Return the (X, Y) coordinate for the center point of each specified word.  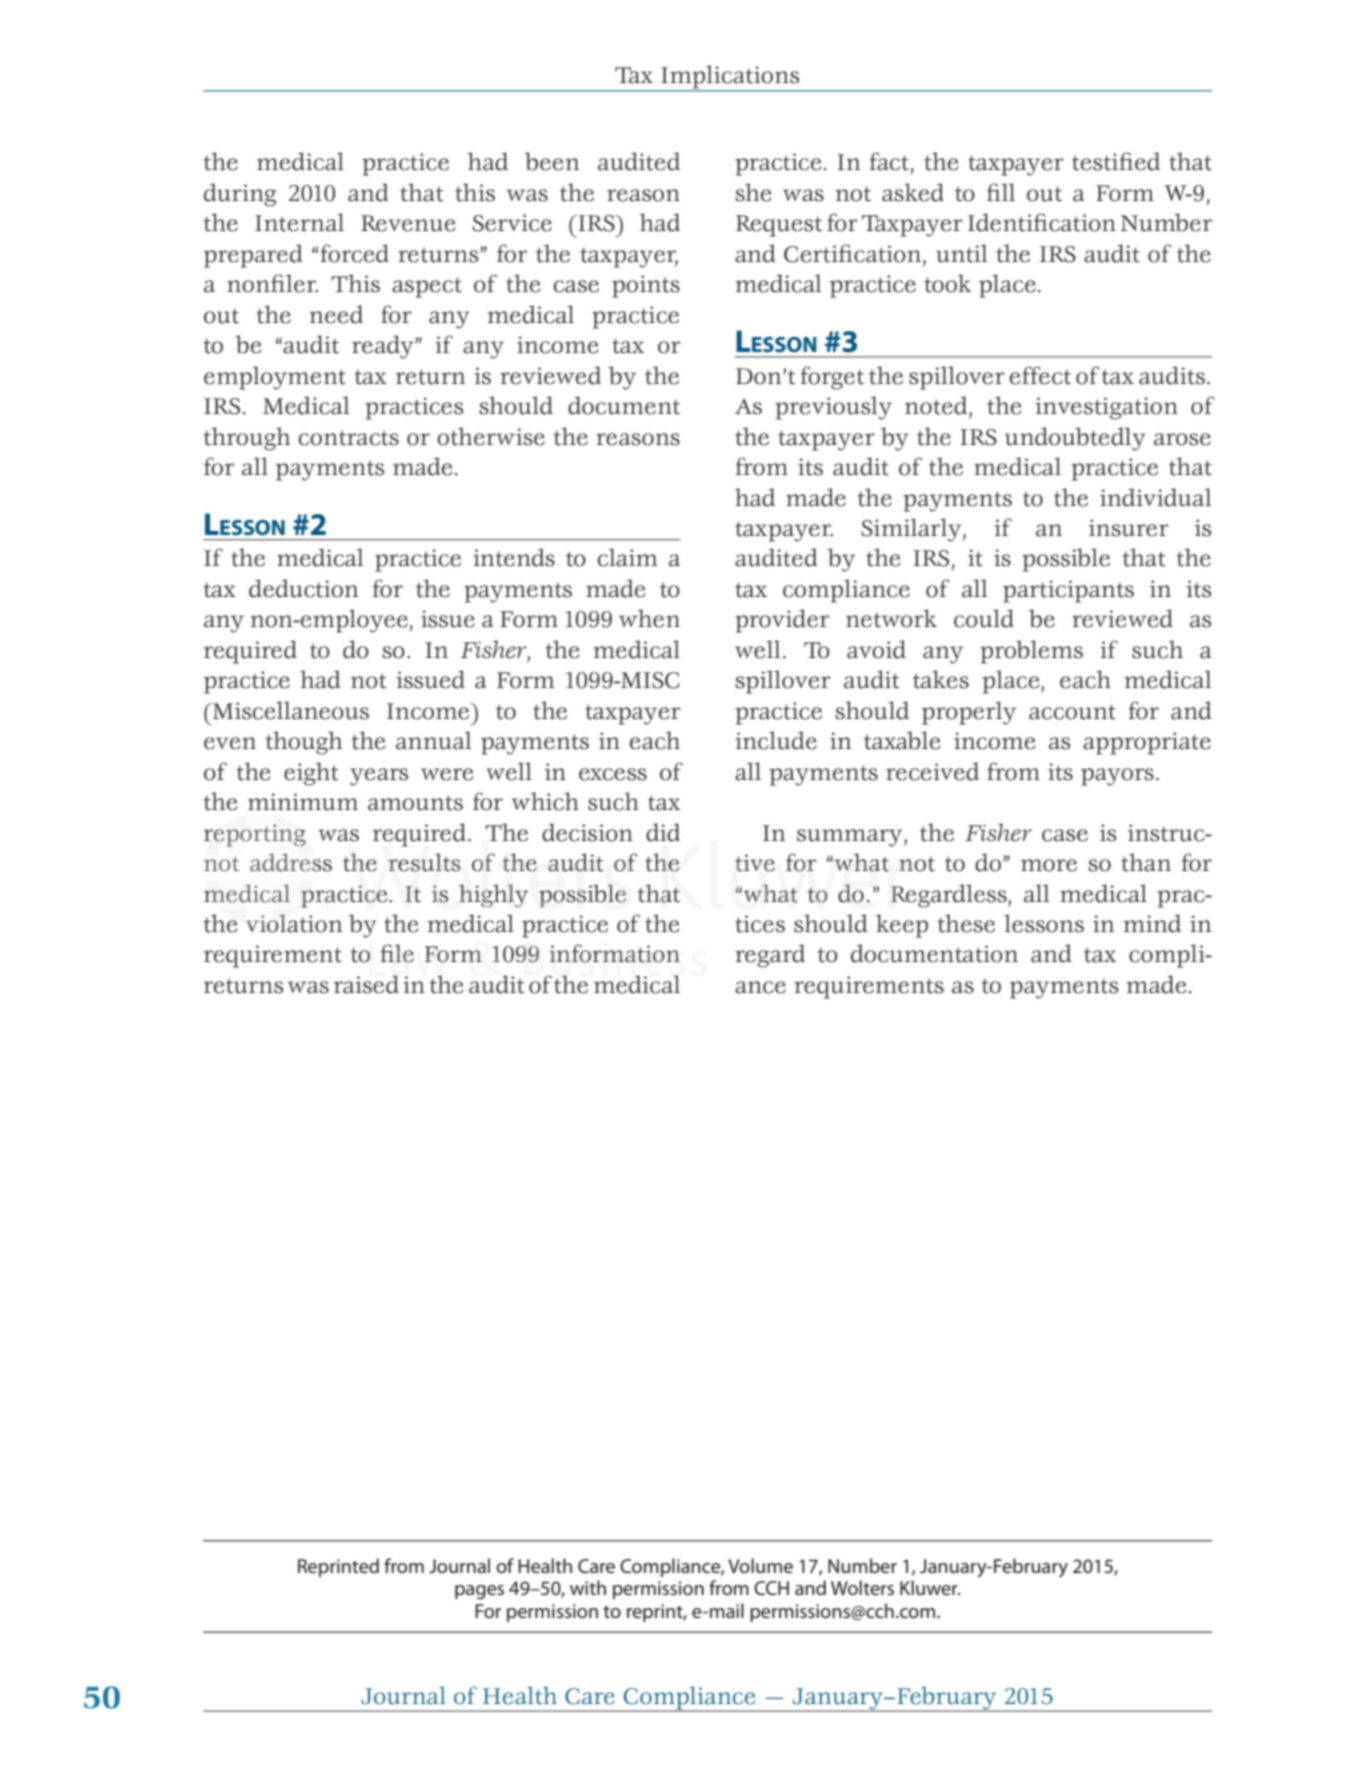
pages (479, 1592)
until (962, 253)
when (649, 618)
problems (1031, 652)
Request (779, 226)
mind (1152, 923)
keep (902, 926)
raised (366, 984)
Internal (299, 222)
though (304, 743)
